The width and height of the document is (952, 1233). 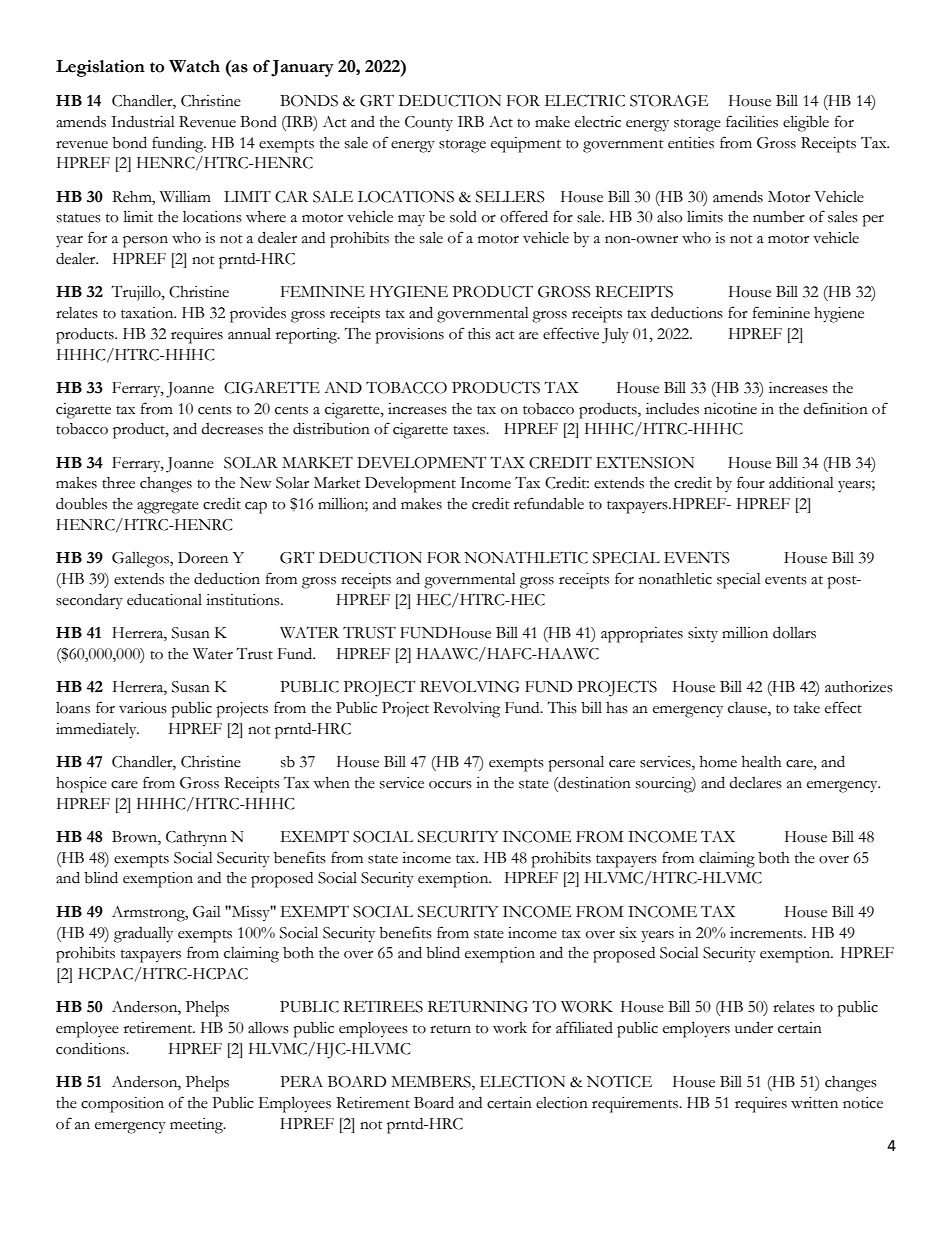 What do you see at coordinates (97, 731) in the document?
I see `immediately` at bounding box center [97, 731].
